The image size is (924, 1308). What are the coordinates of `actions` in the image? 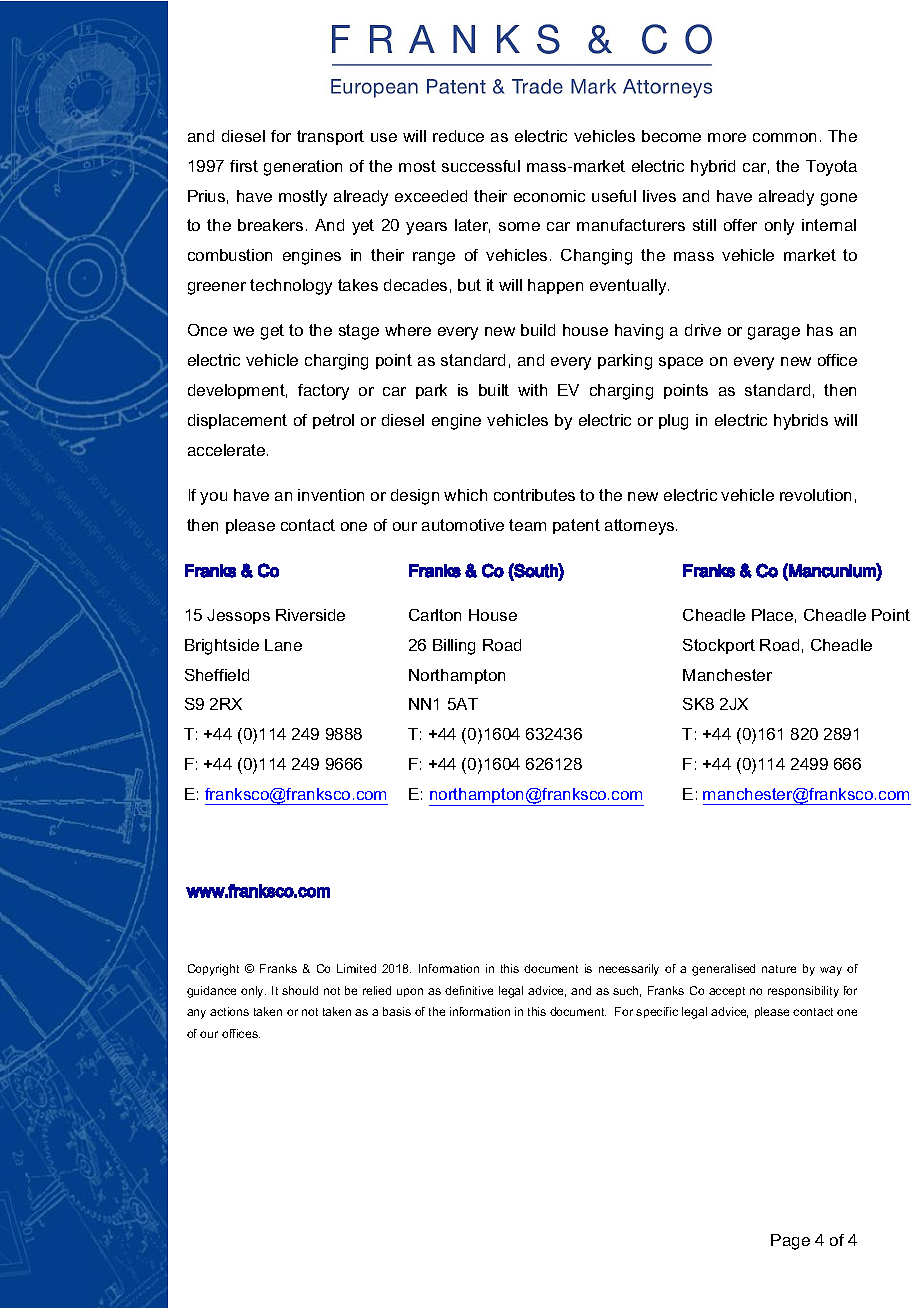 It's located at (229, 1011).
